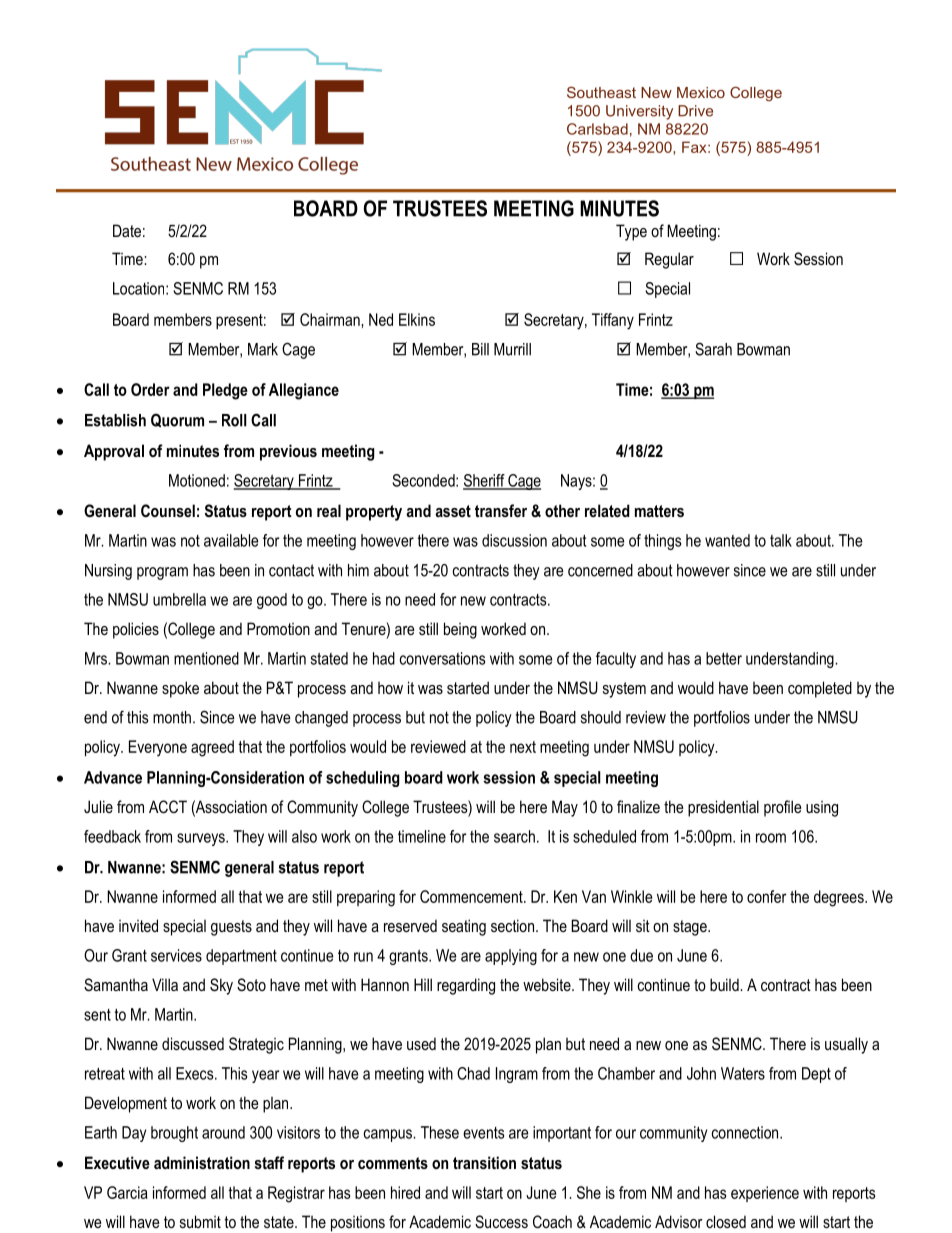 The image size is (952, 1233). Describe the element at coordinates (202, 839) in the screenshot. I see `surveys` at that location.
